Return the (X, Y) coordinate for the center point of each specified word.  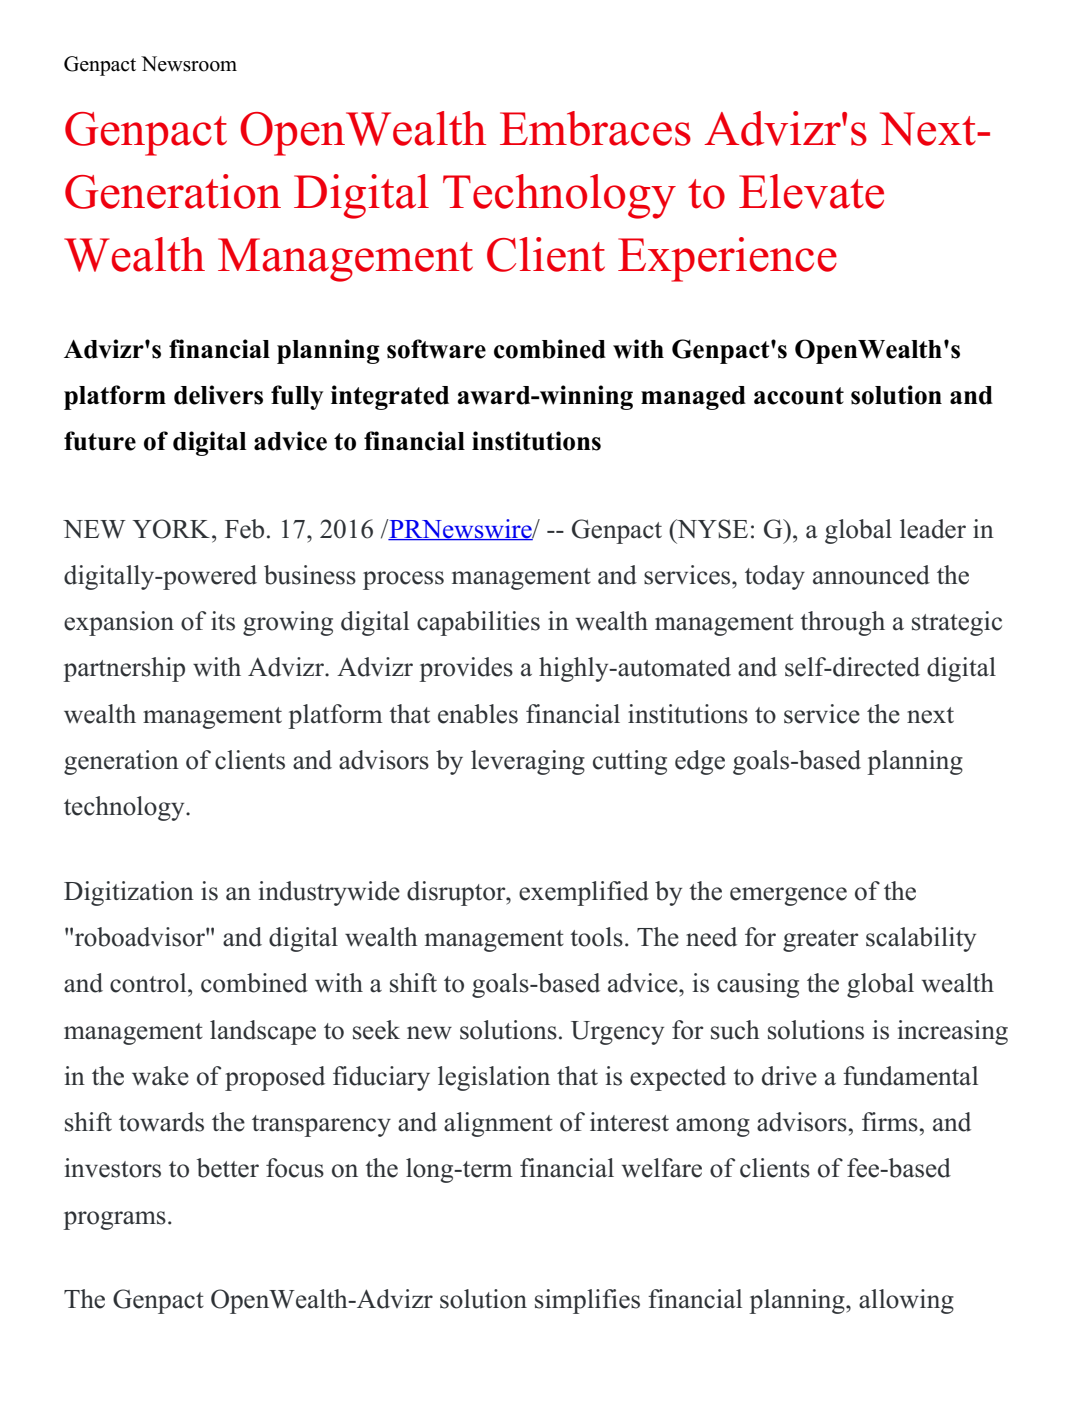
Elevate (811, 191)
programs (114, 1220)
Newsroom (189, 64)
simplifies (587, 1301)
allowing (906, 1301)
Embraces (595, 128)
